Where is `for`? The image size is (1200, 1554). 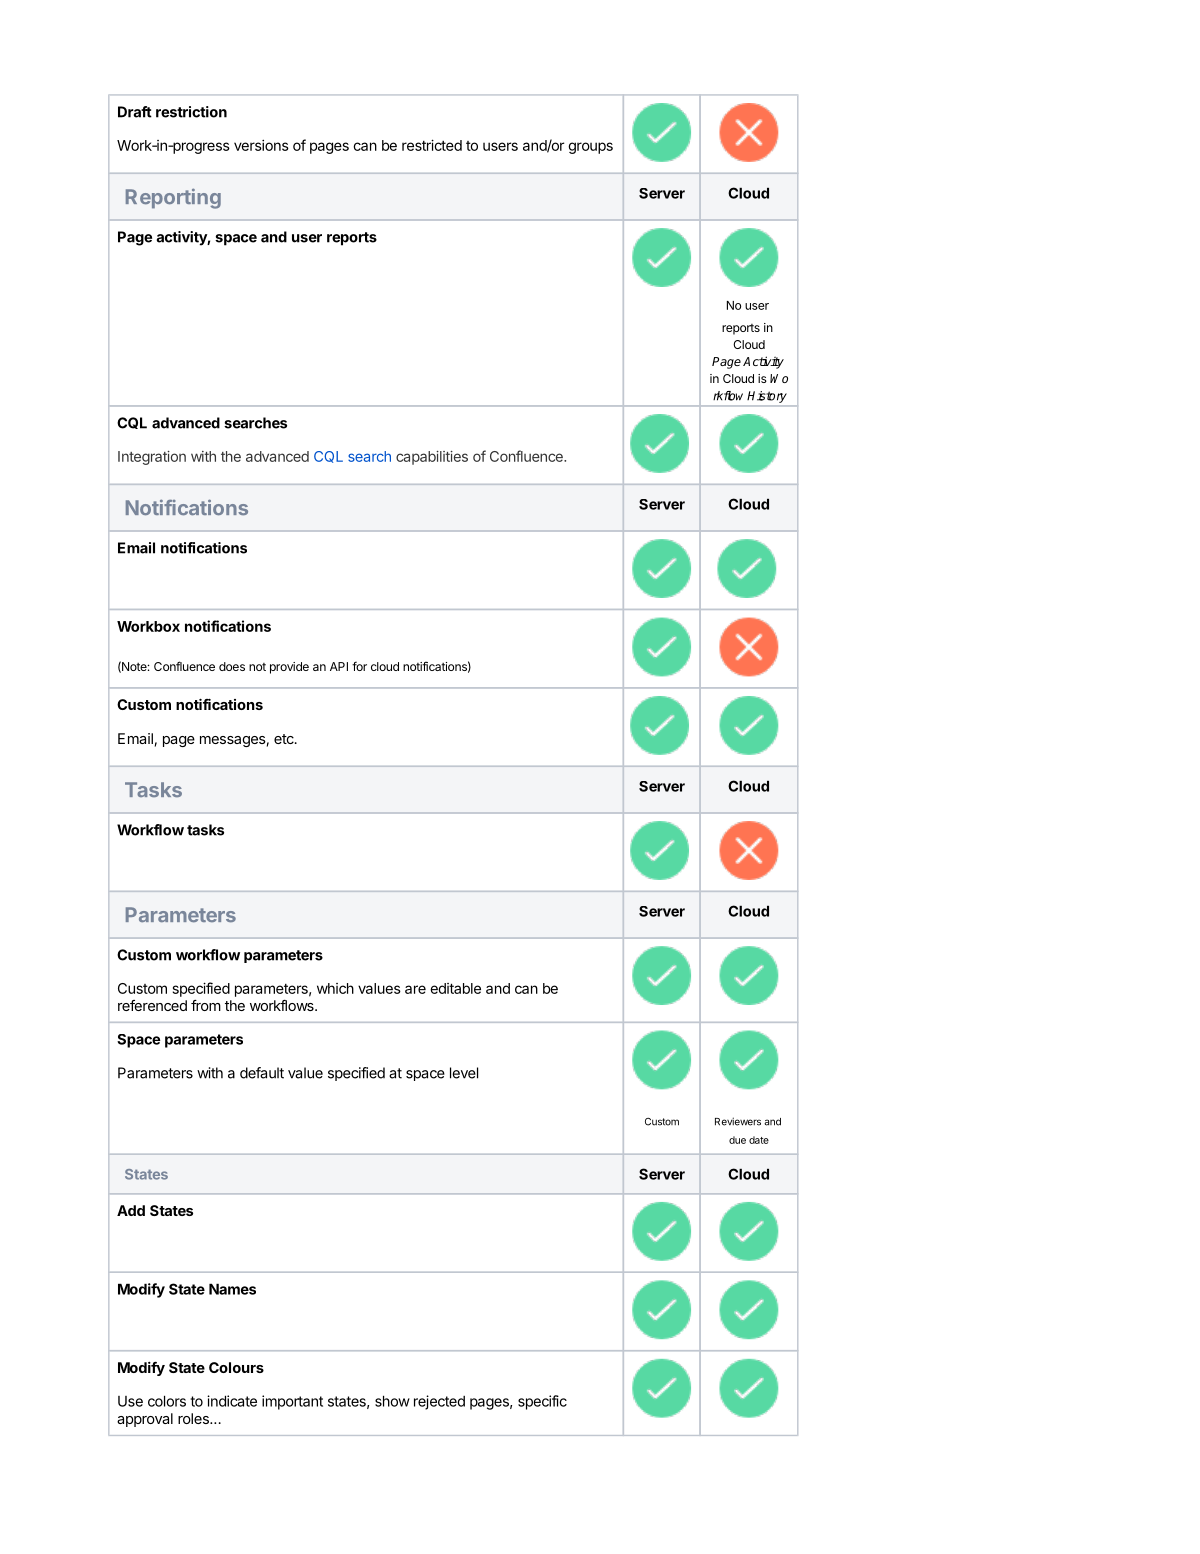 for is located at coordinates (359, 666).
